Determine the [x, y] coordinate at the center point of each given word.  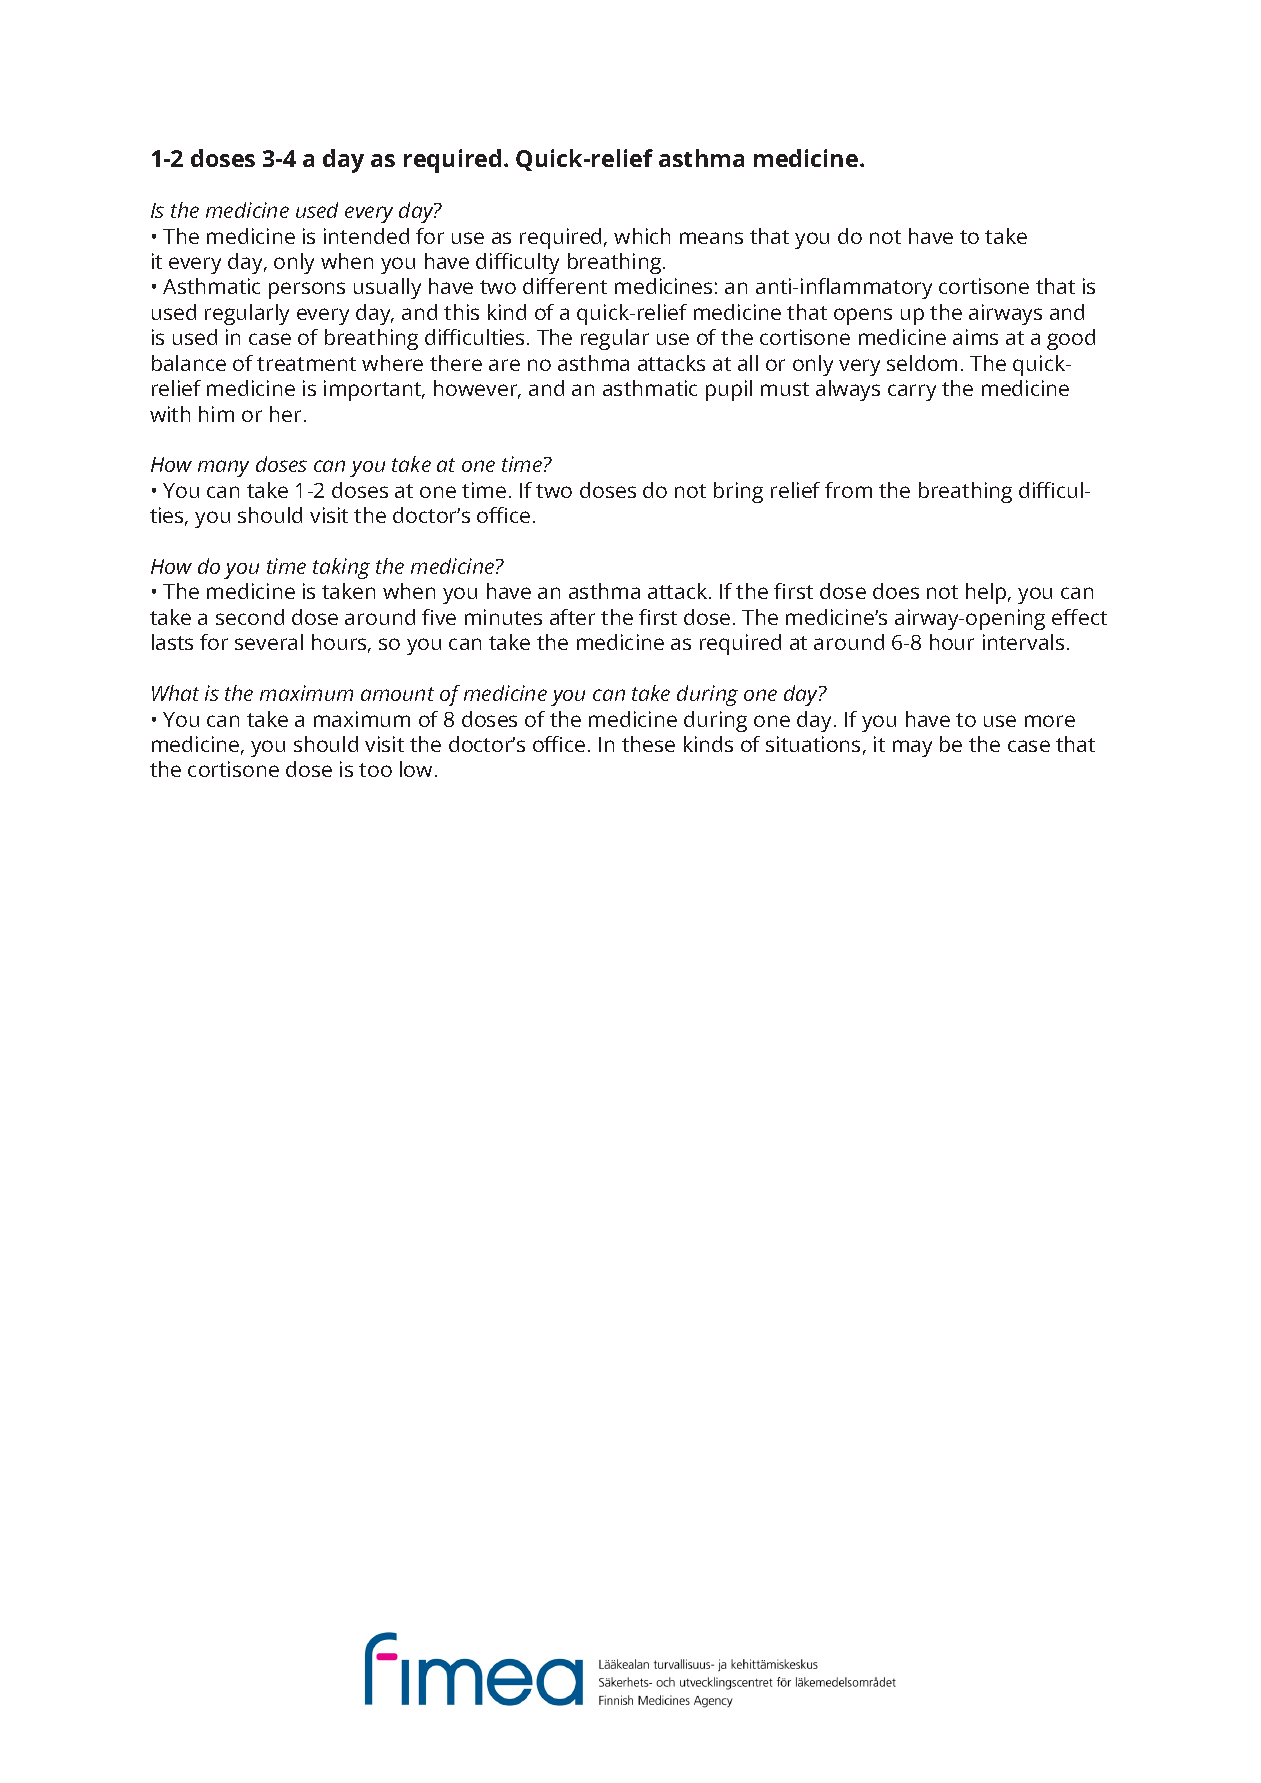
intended [366, 236]
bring [738, 492]
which [642, 236]
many [223, 468]
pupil [729, 390]
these [648, 744]
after [572, 617]
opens [863, 316]
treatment [306, 364]
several [269, 642]
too [375, 770]
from [848, 490]
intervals [1023, 642]
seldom [922, 363]
